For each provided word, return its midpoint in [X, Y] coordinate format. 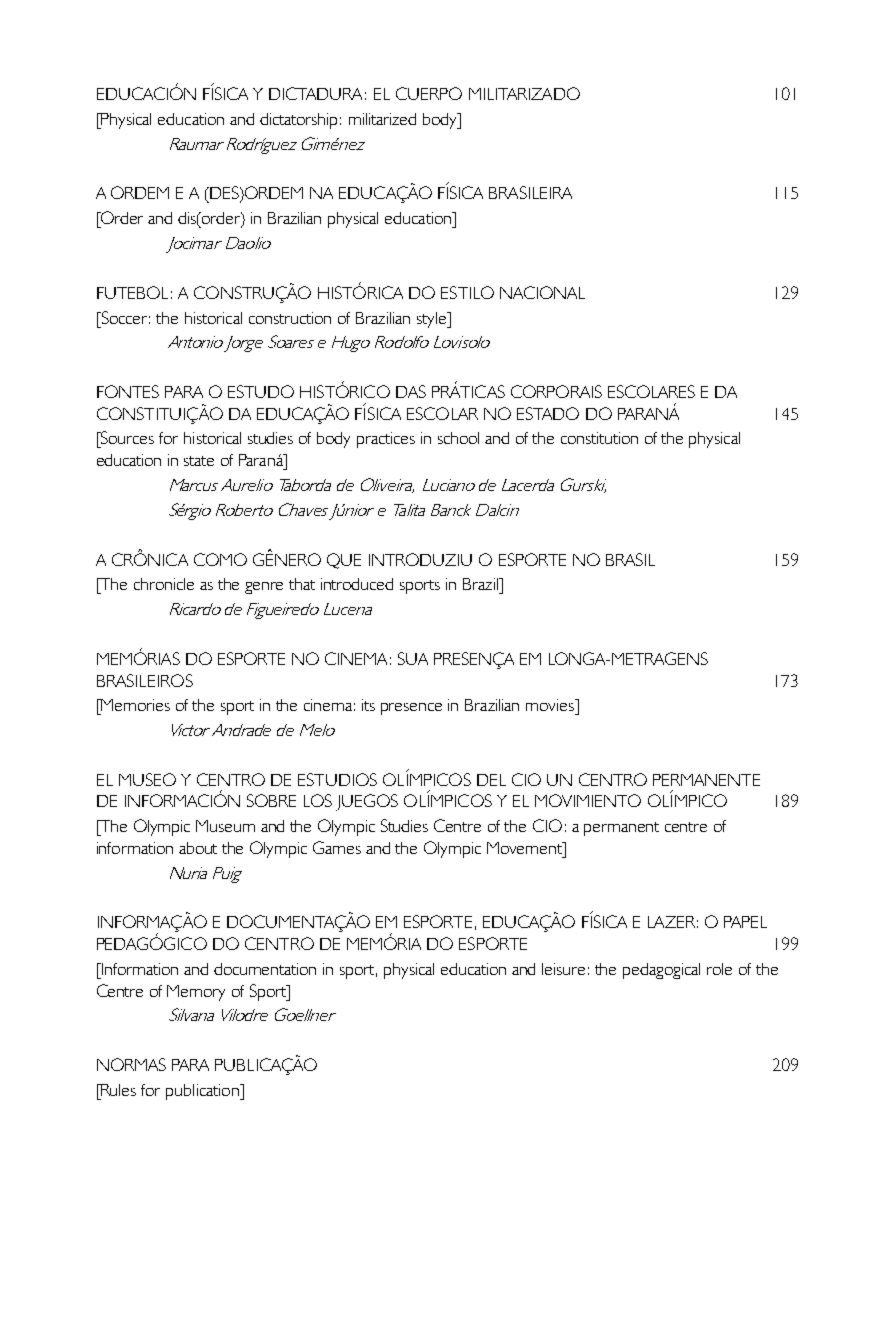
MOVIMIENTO [588, 800]
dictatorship [298, 121]
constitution [599, 438]
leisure [563, 969]
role [719, 969]
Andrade [241, 730]
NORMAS [131, 1064]
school [458, 438]
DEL [491, 780]
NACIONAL [542, 292]
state [199, 461]
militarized [382, 119]
